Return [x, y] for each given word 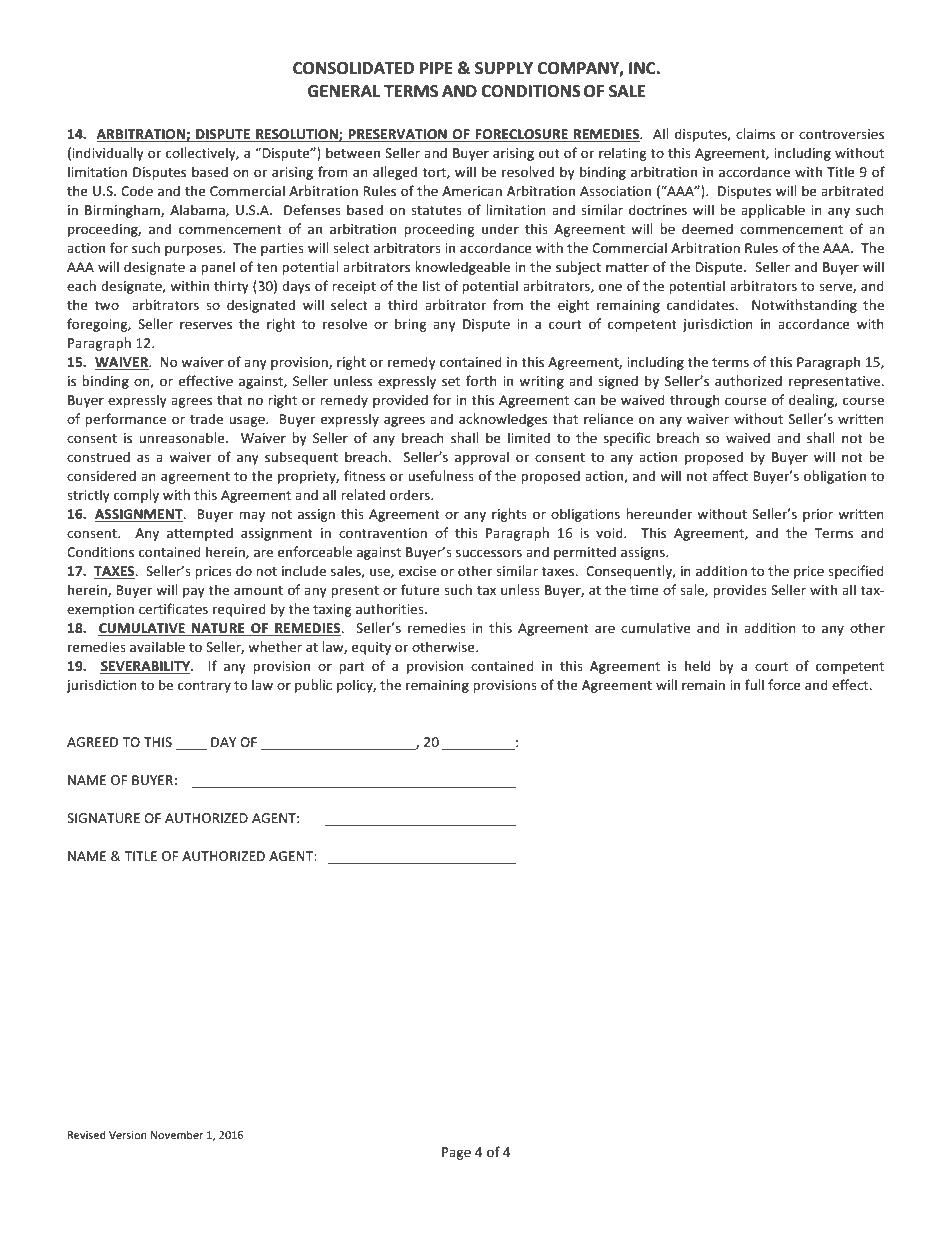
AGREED [92, 742]
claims [755, 133]
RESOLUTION [297, 135]
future [420, 589]
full [754, 684]
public [313, 686]
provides [740, 591]
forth [481, 380]
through [695, 401]
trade [206, 418]
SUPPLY [504, 68]
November [177, 1134]
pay [194, 592]
